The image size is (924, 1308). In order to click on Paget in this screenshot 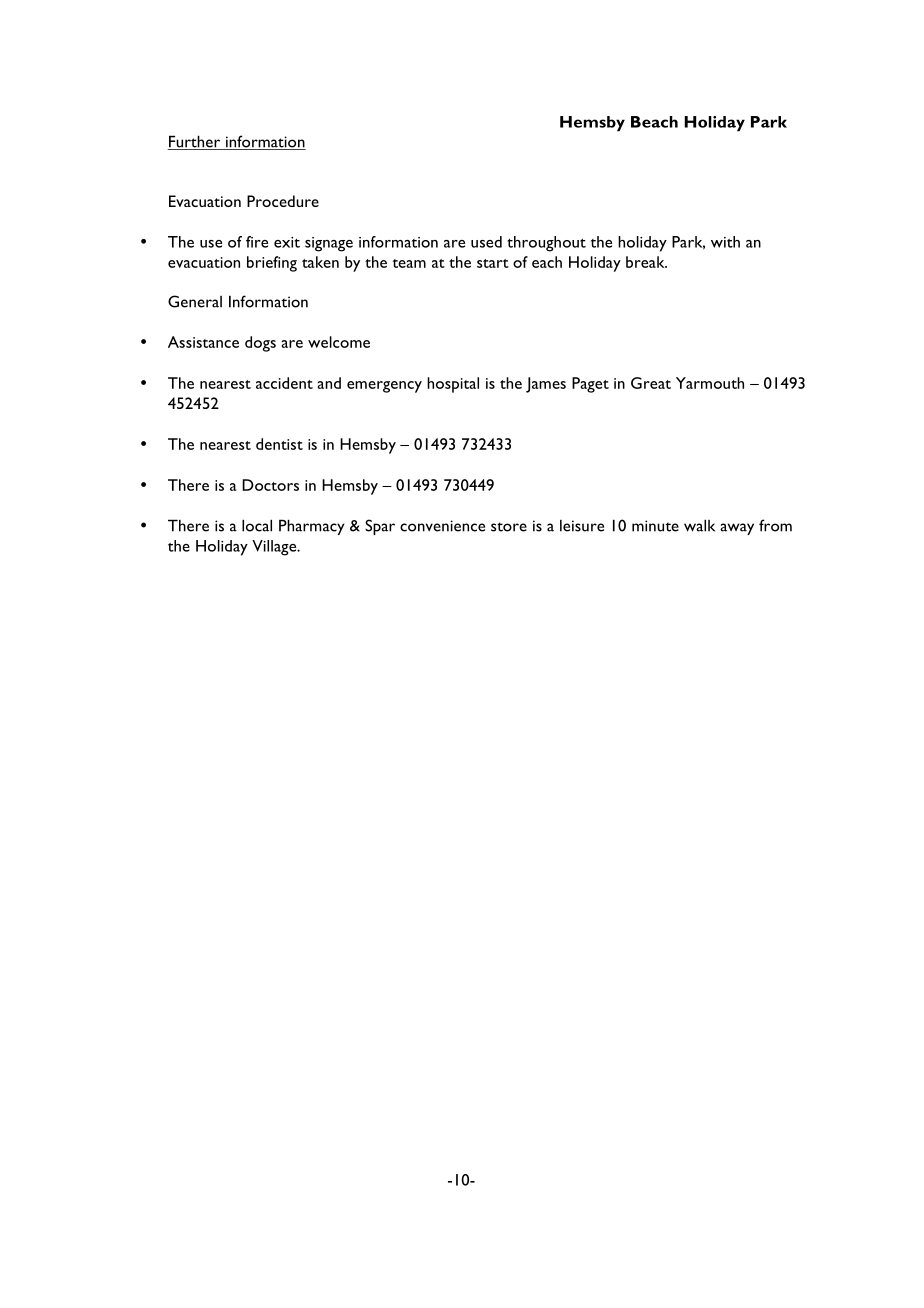, I will do `click(590, 385)`.
